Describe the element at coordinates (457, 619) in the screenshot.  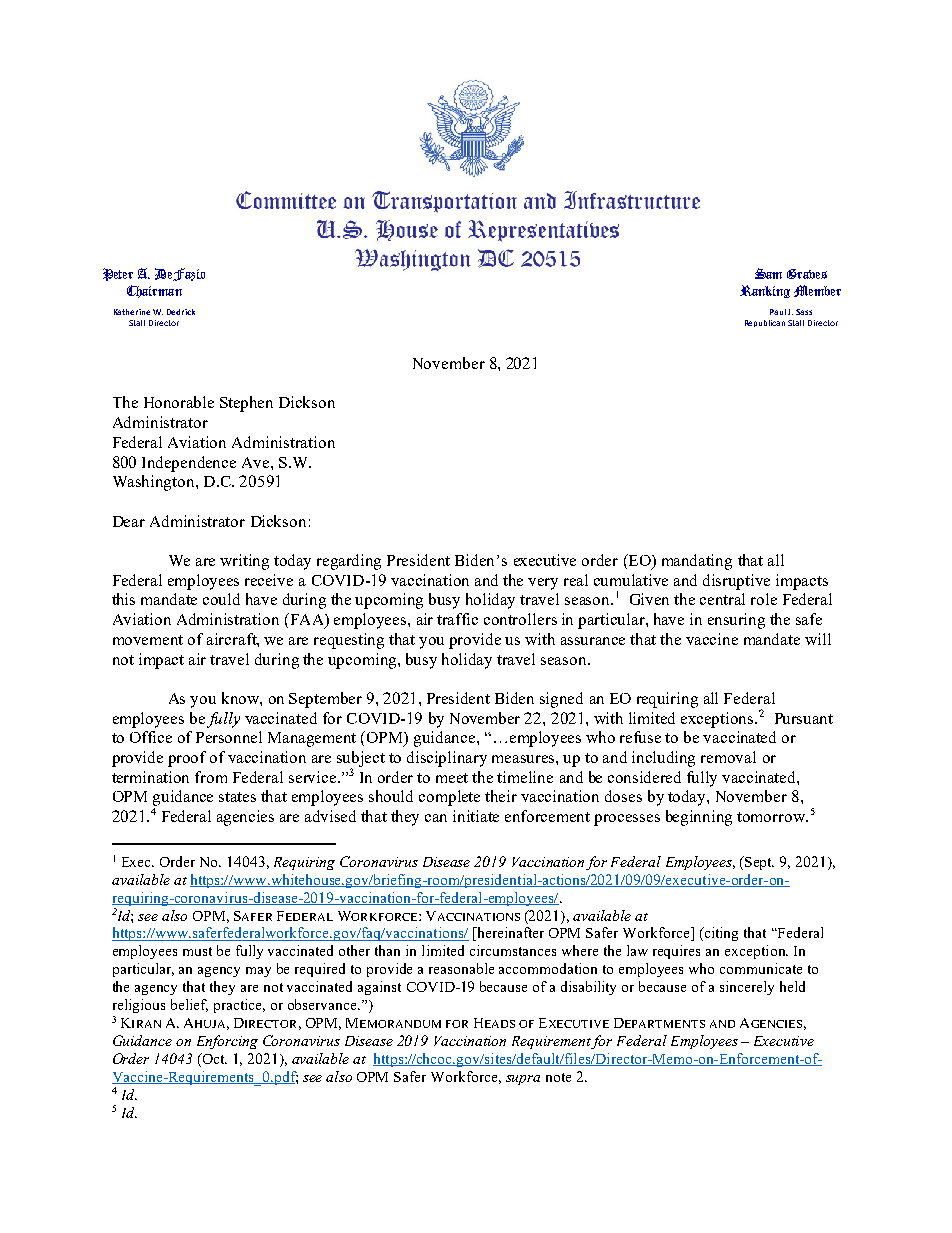
I see `traffic` at that location.
